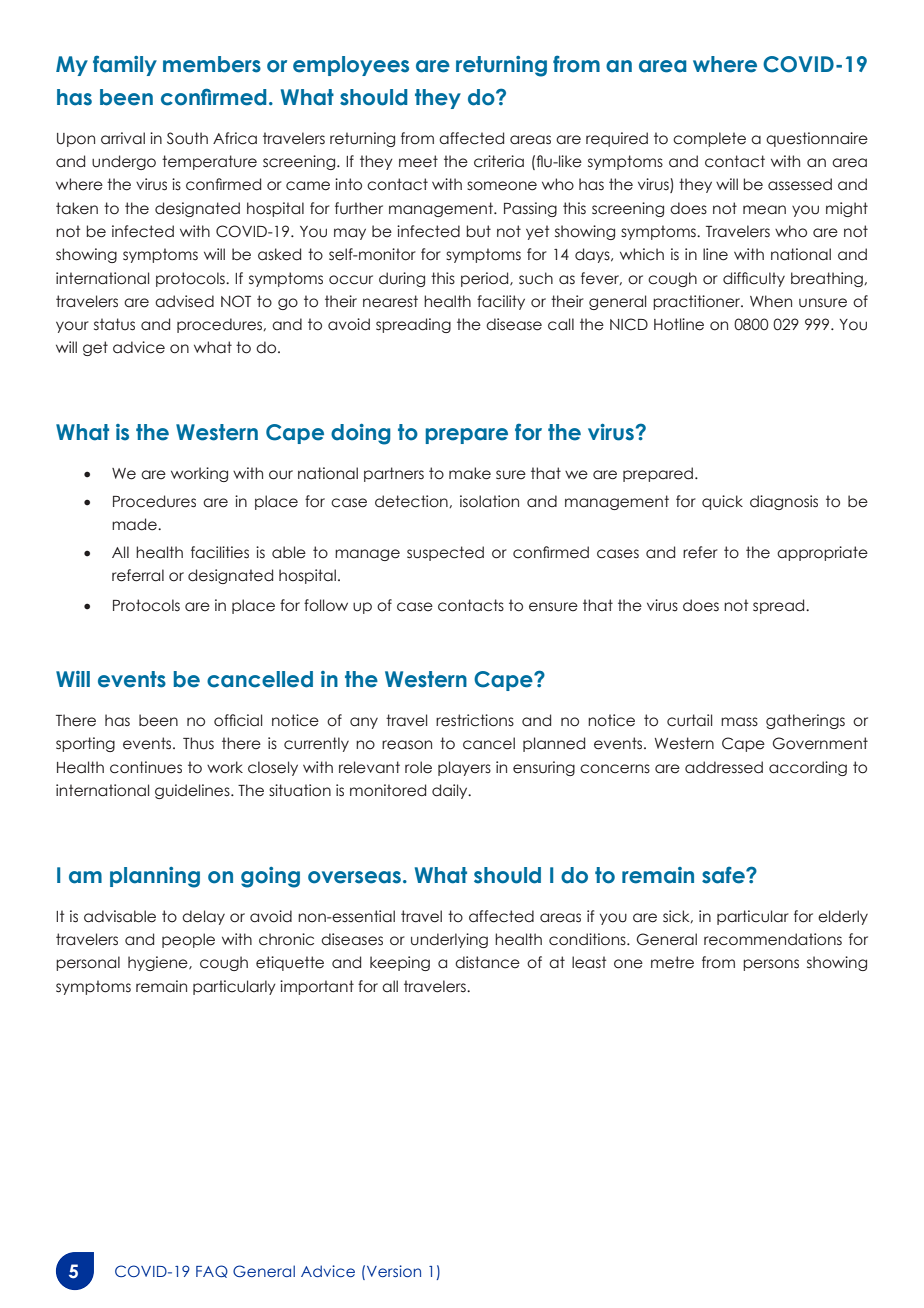  What do you see at coordinates (709, 139) in the screenshot?
I see `complete` at bounding box center [709, 139].
